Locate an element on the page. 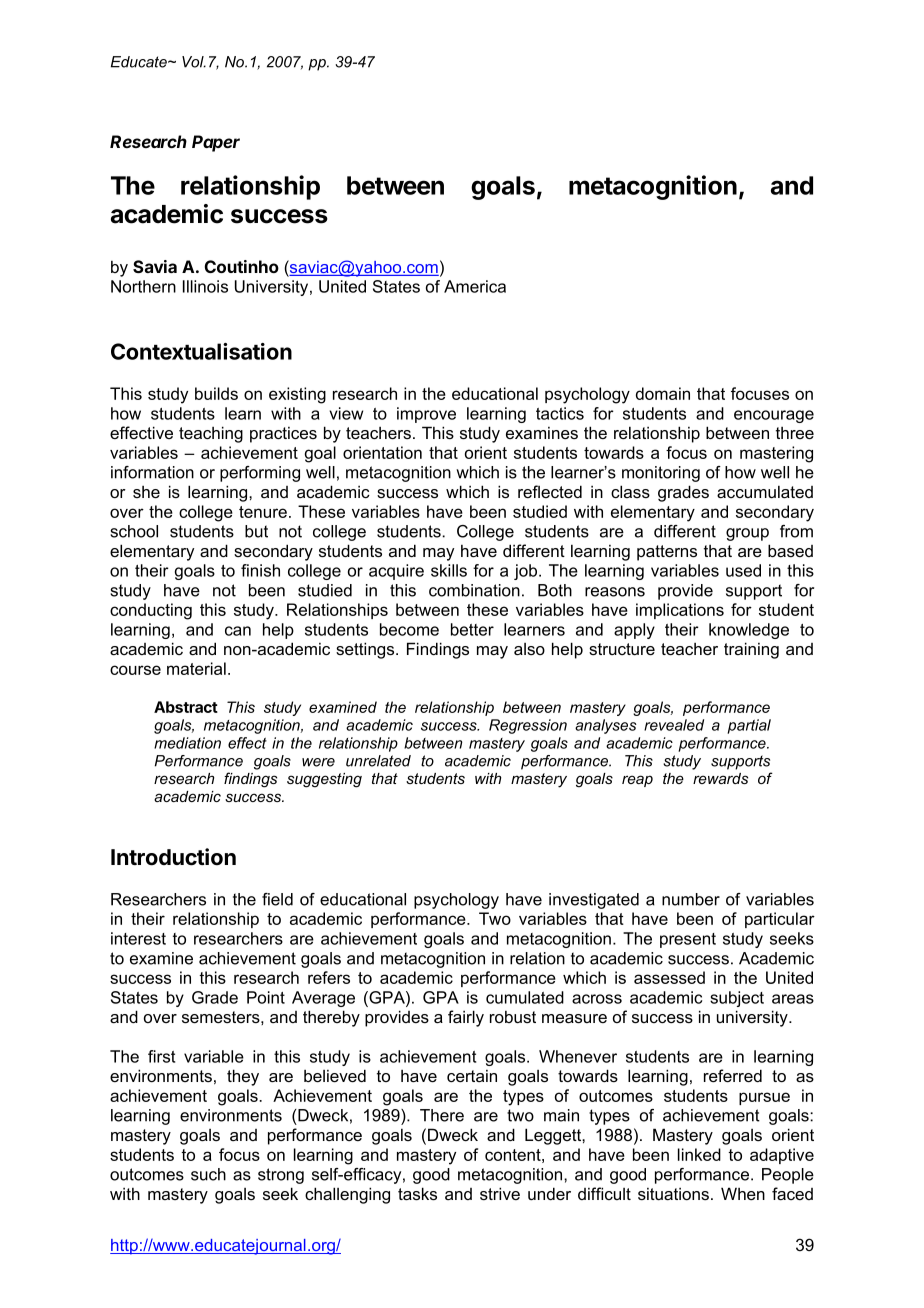 The image size is (924, 1308). such is located at coordinates (208, 1174).
